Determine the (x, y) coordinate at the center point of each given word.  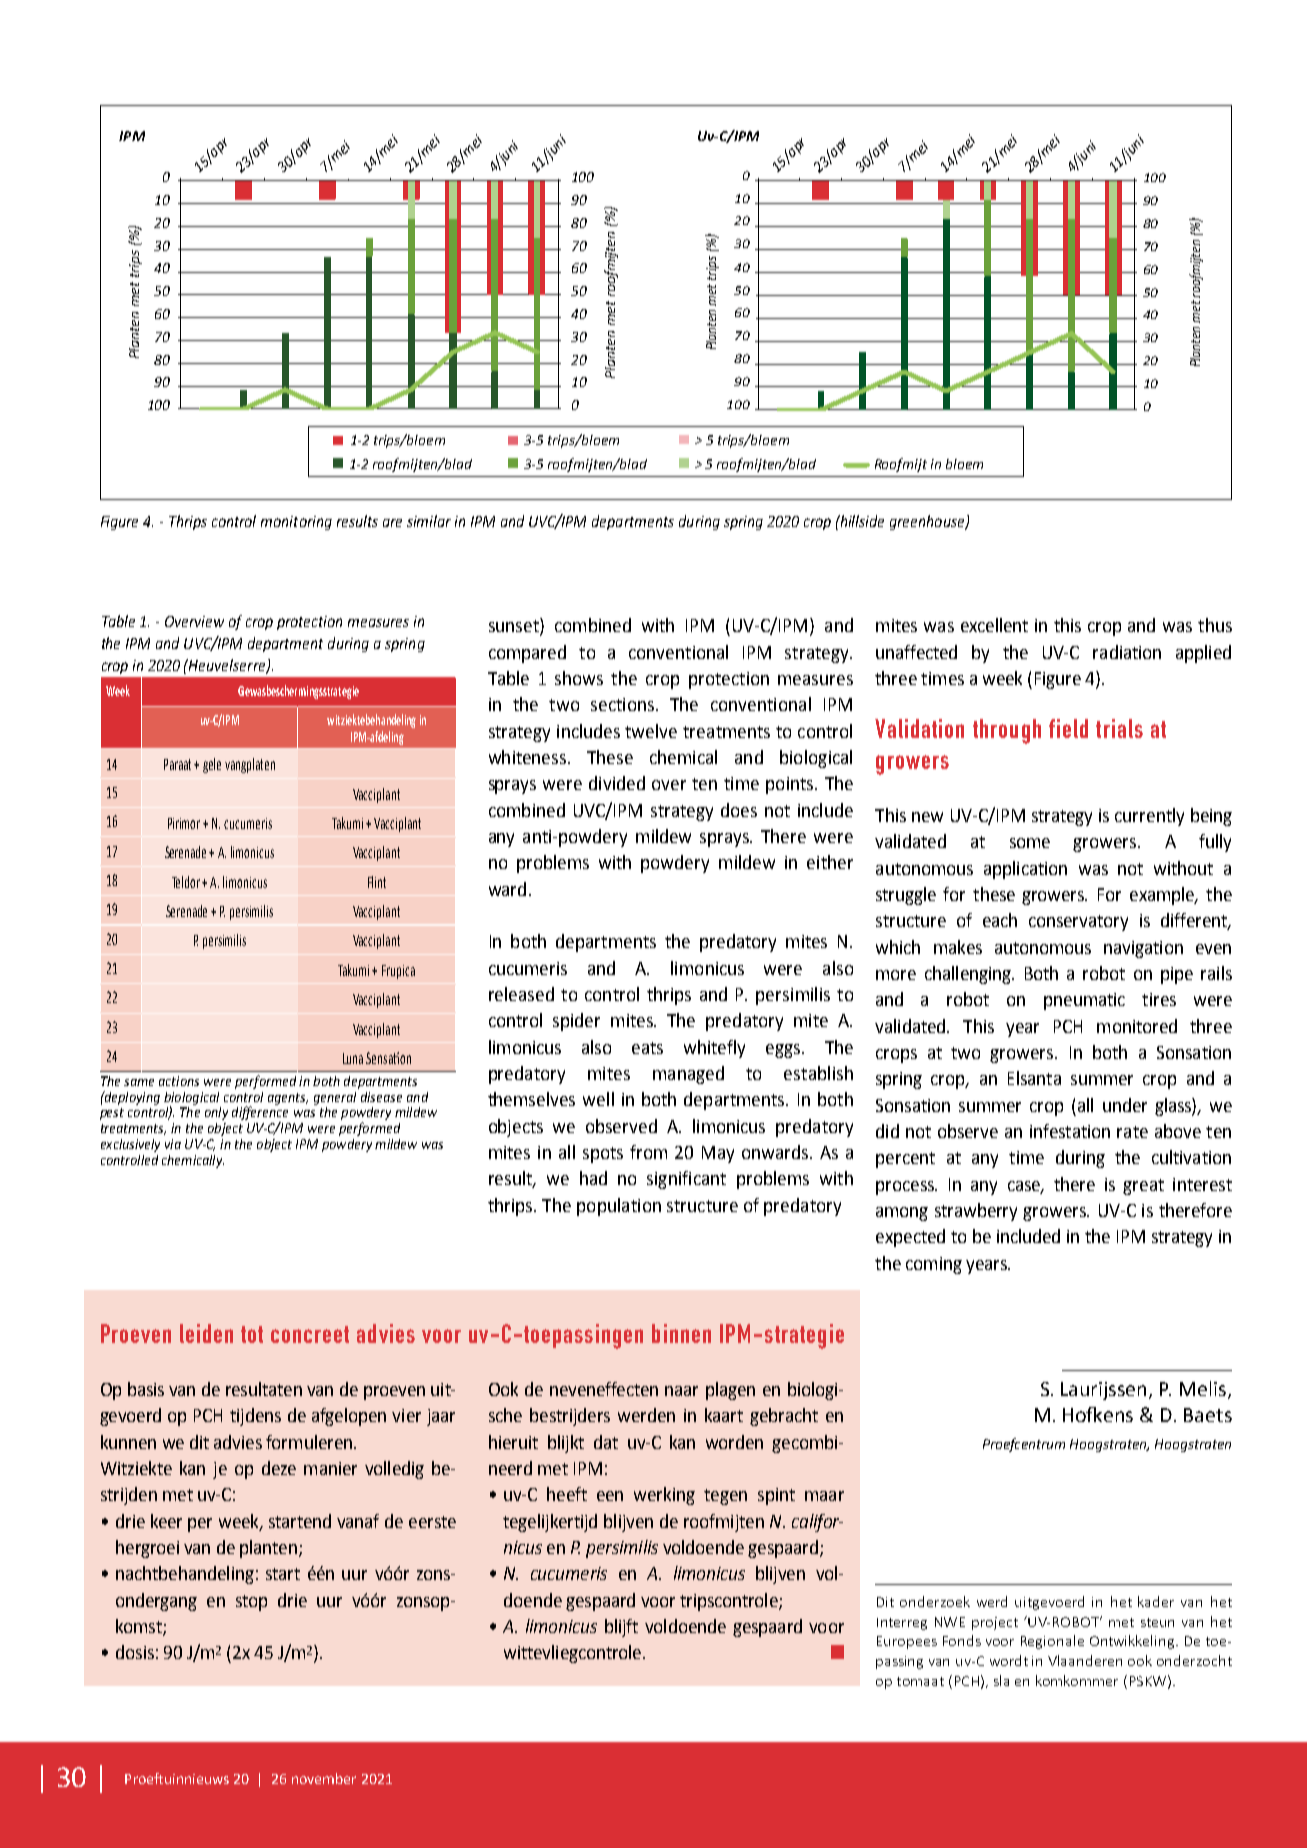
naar (681, 1391)
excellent (994, 625)
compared (527, 654)
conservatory (1078, 923)
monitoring (296, 523)
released (521, 994)
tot (252, 1334)
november (324, 1778)
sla (1001, 1680)
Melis (1203, 1388)
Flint (377, 882)
